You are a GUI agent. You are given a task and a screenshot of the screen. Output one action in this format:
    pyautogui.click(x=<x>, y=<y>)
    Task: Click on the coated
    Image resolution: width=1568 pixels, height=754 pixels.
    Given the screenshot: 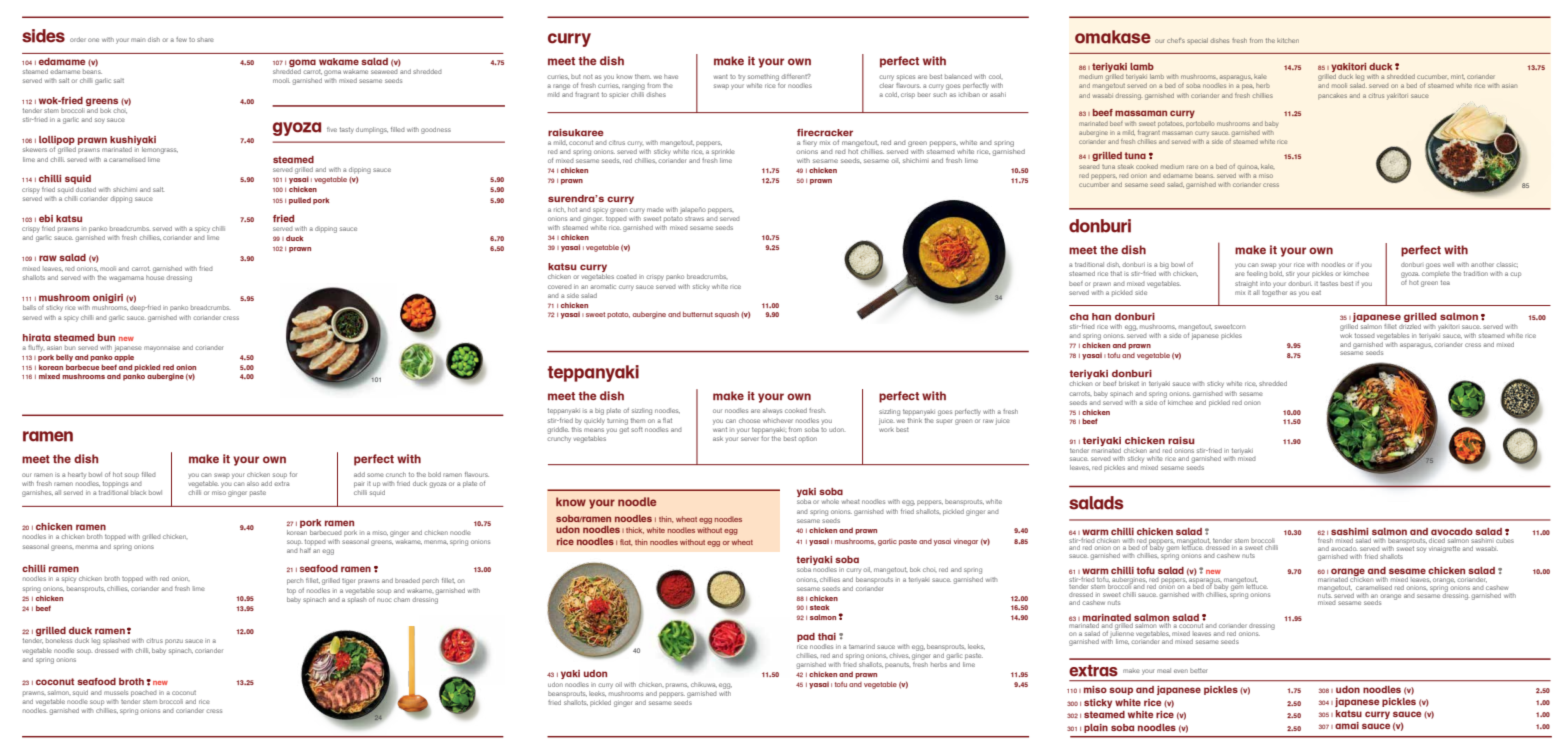 What is the action you would take?
    pyautogui.click(x=626, y=277)
